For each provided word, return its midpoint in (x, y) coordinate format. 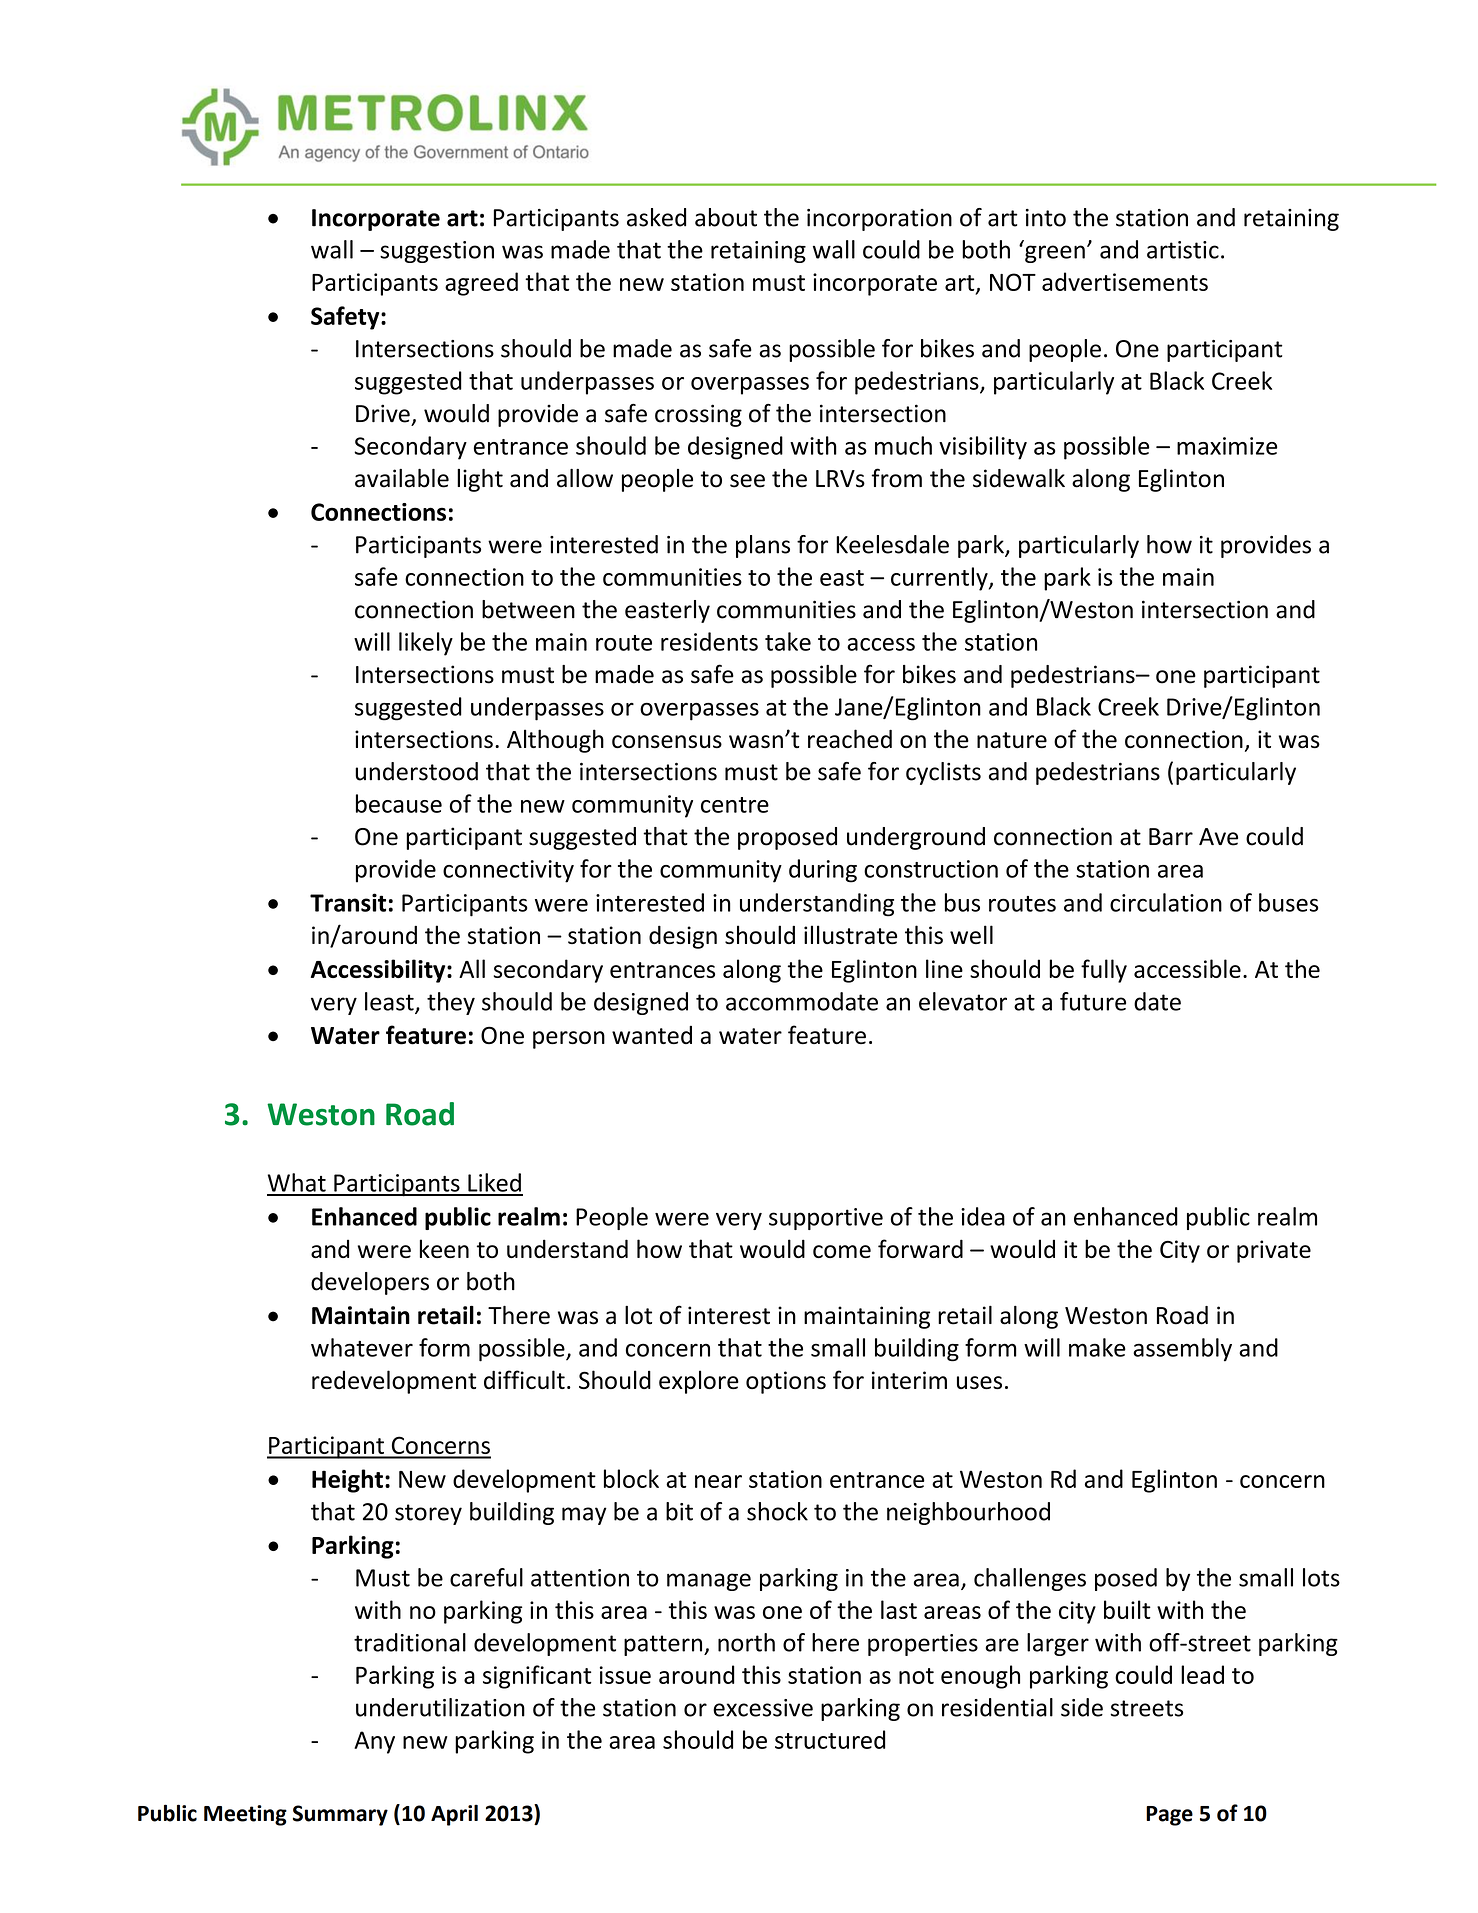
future (1093, 1001)
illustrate (850, 934)
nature (1012, 740)
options (786, 1382)
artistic (1183, 250)
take (788, 641)
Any (374, 1742)
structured (830, 1739)
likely (426, 644)
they (451, 1003)
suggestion (437, 252)
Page (1169, 1816)
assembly (1182, 1350)
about (726, 217)
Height (347, 1481)
